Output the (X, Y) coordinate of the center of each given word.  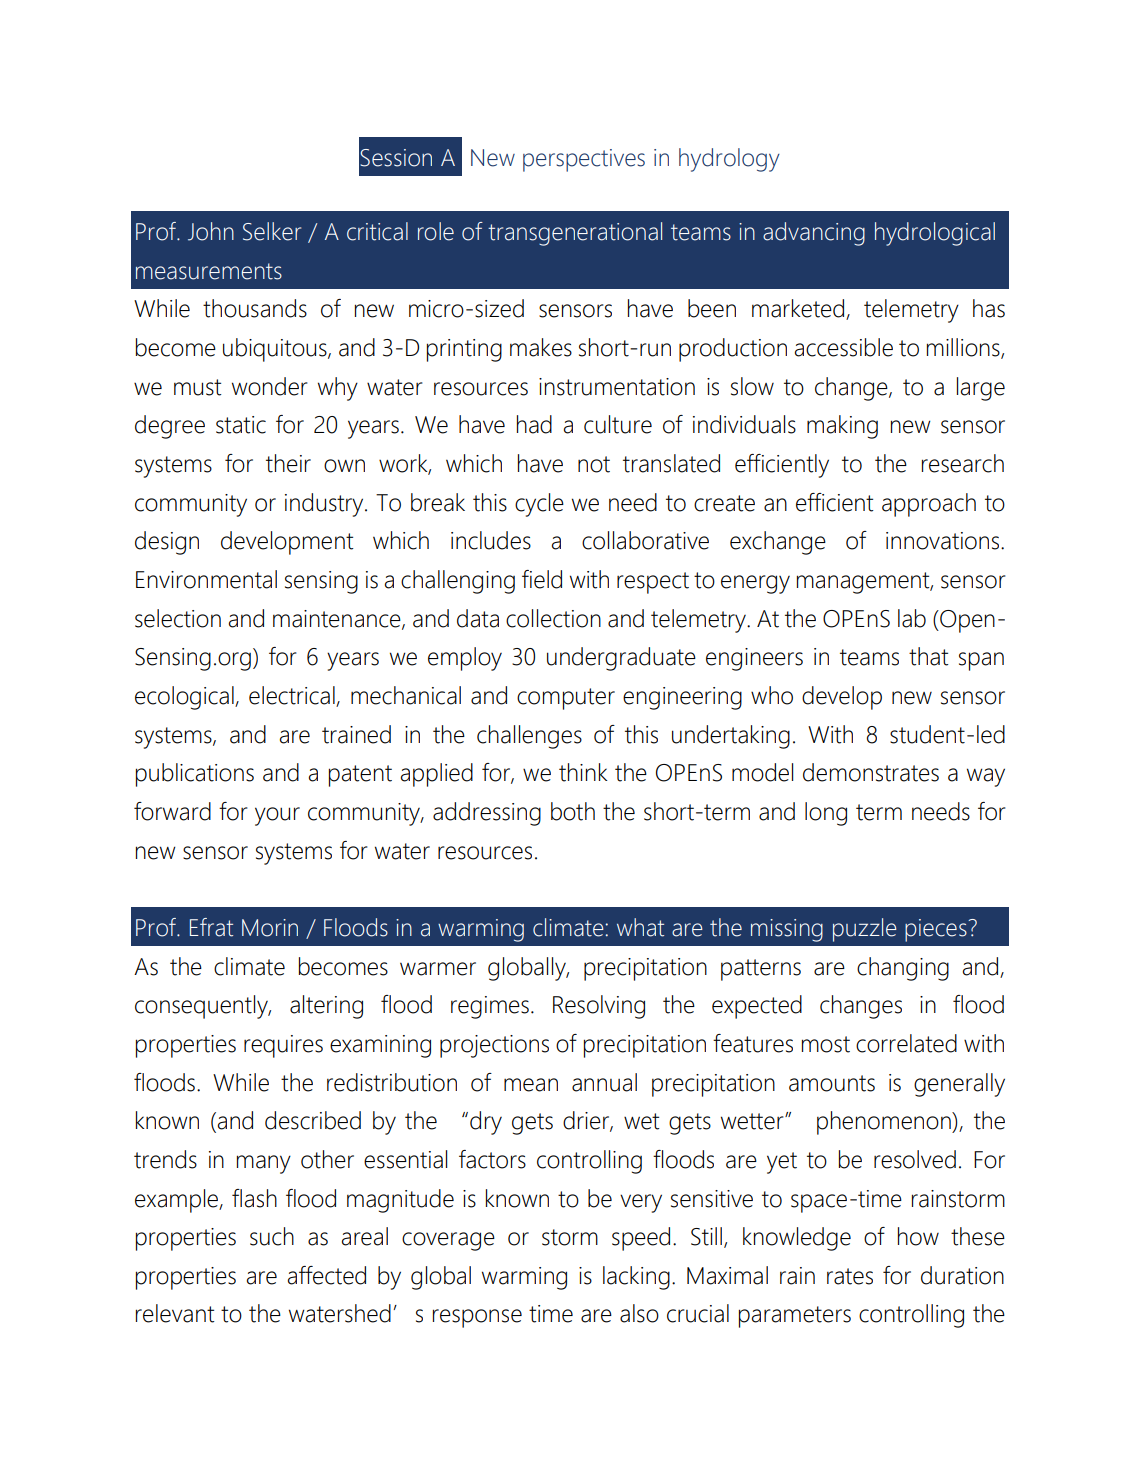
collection (553, 618)
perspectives (584, 160)
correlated (906, 1043)
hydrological (935, 234)
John (211, 231)
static (241, 425)
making (842, 427)
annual (604, 1082)
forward (172, 811)
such (272, 1236)
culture (618, 424)
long (826, 814)
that (929, 656)
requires (283, 1046)
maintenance (338, 619)
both (573, 811)
